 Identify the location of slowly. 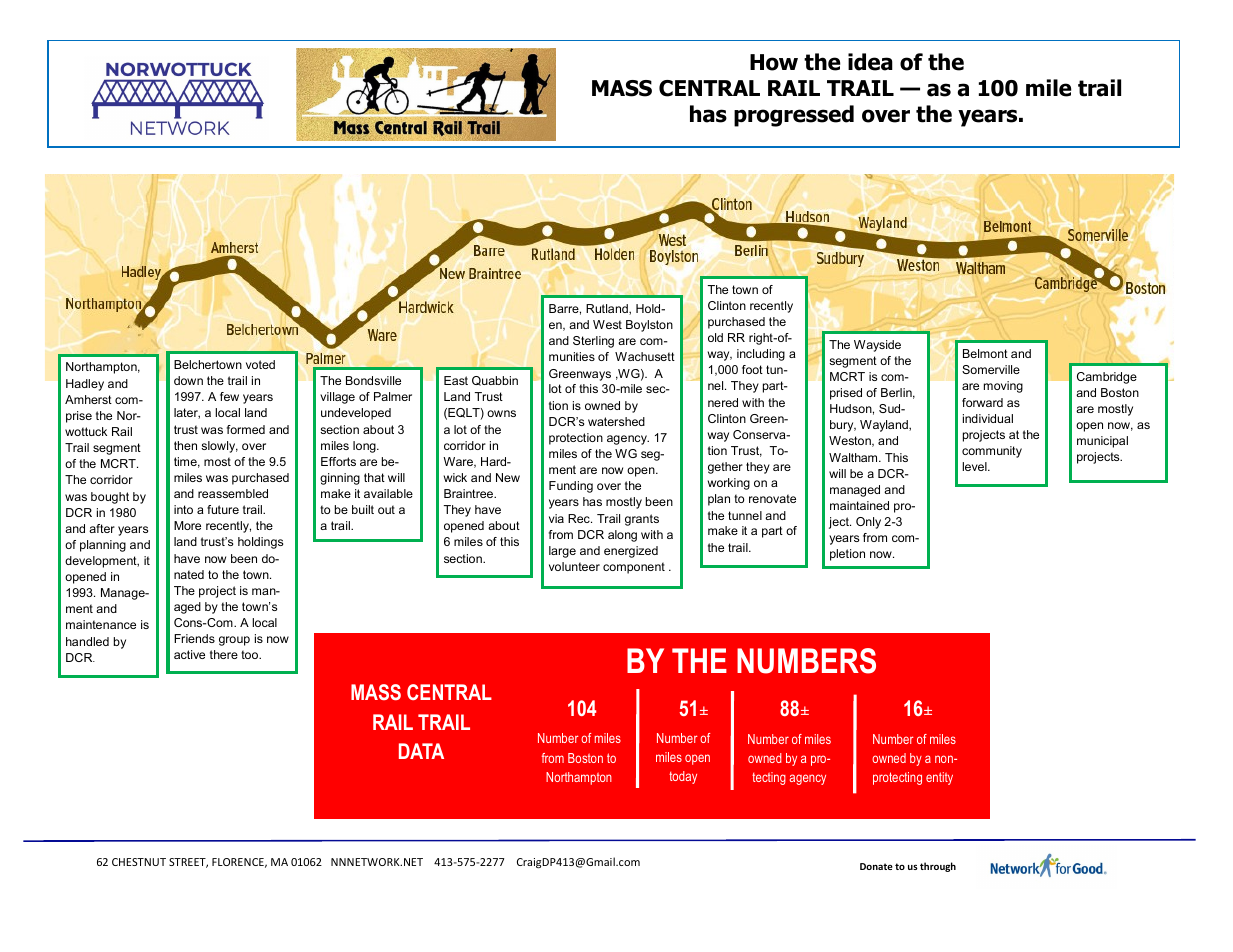
(219, 447).
